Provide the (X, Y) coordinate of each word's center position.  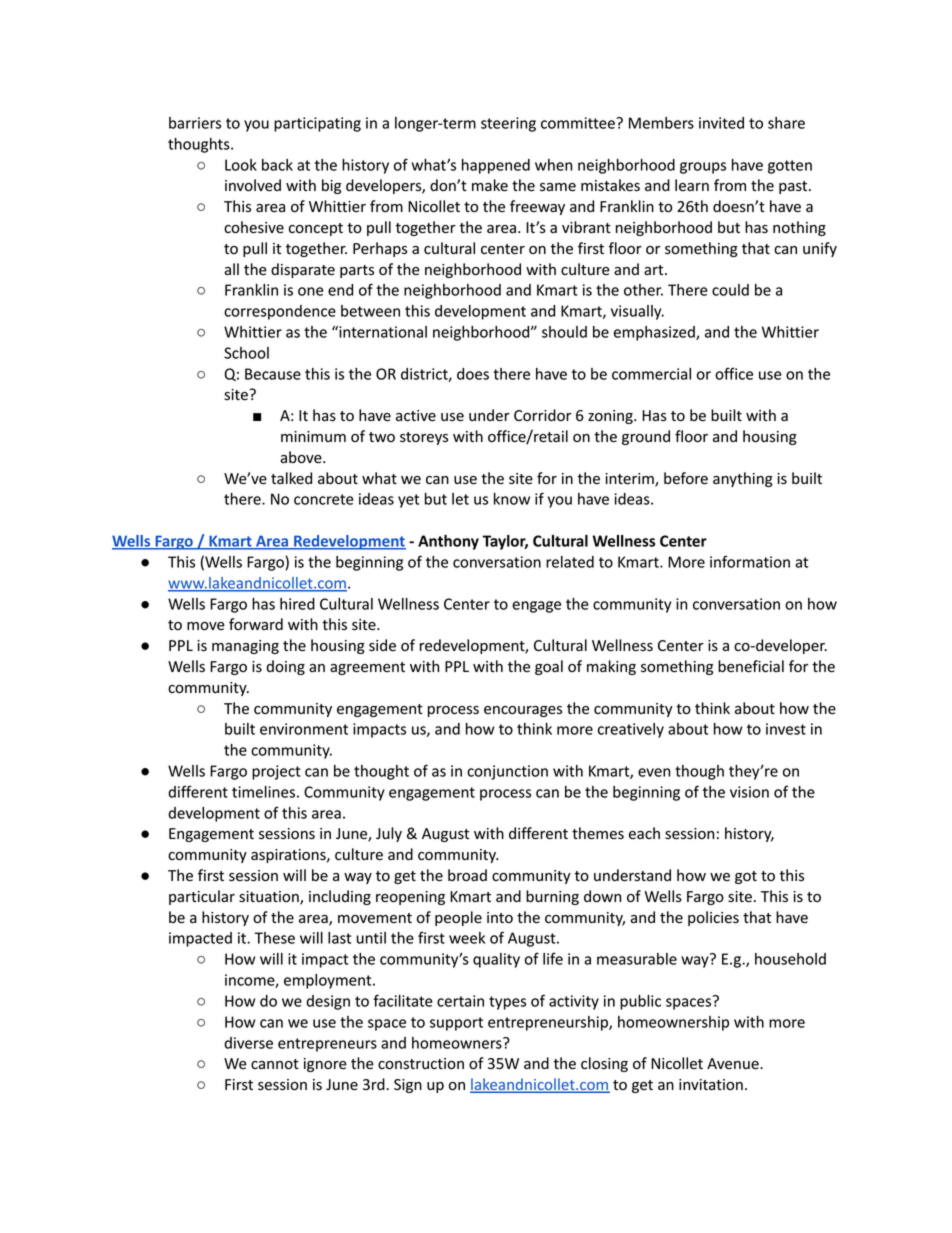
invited (721, 123)
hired (297, 604)
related (570, 562)
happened (496, 166)
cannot (275, 1064)
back (277, 165)
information (750, 561)
